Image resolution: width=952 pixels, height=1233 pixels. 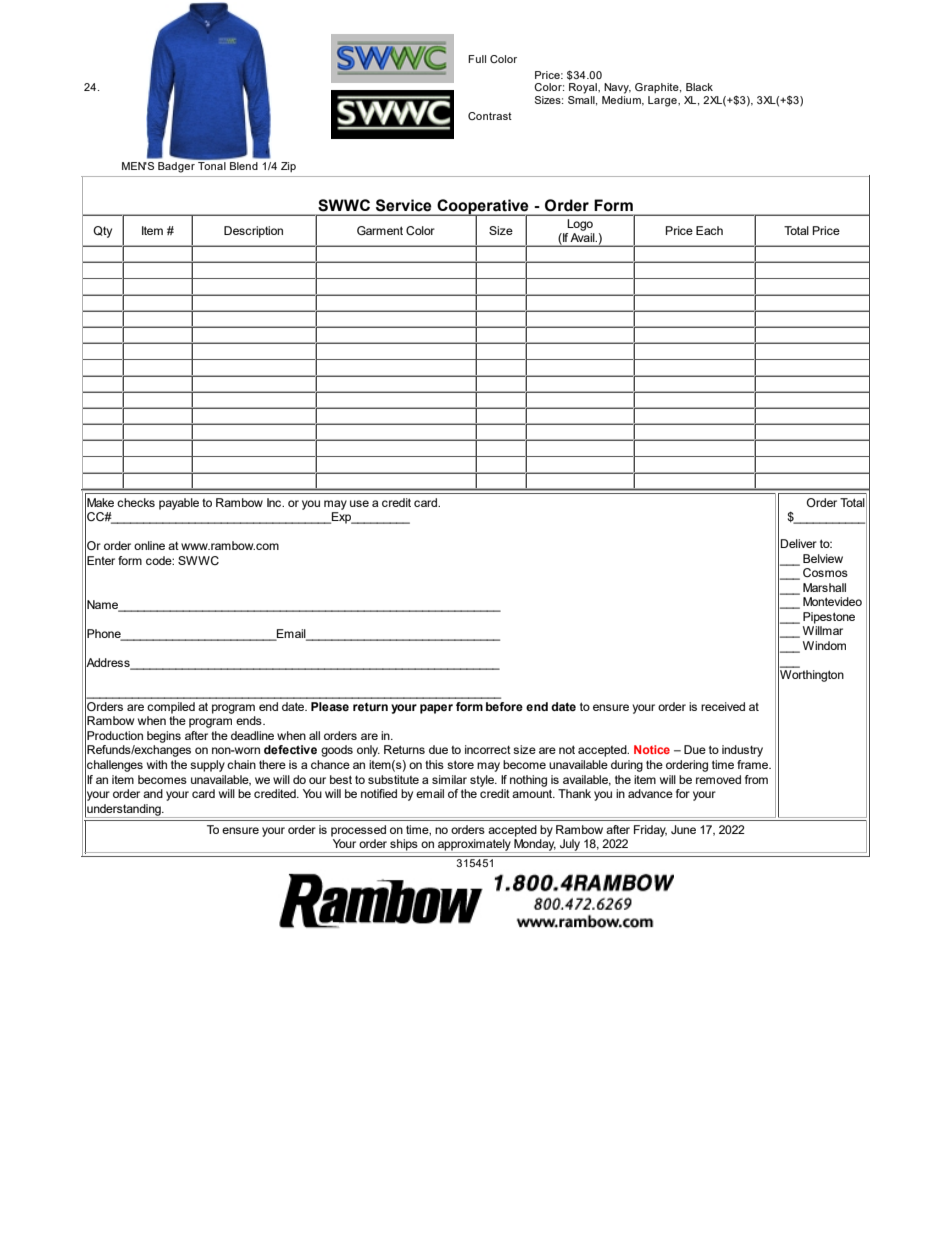 What do you see at coordinates (207, 766) in the image?
I see `supply` at bounding box center [207, 766].
